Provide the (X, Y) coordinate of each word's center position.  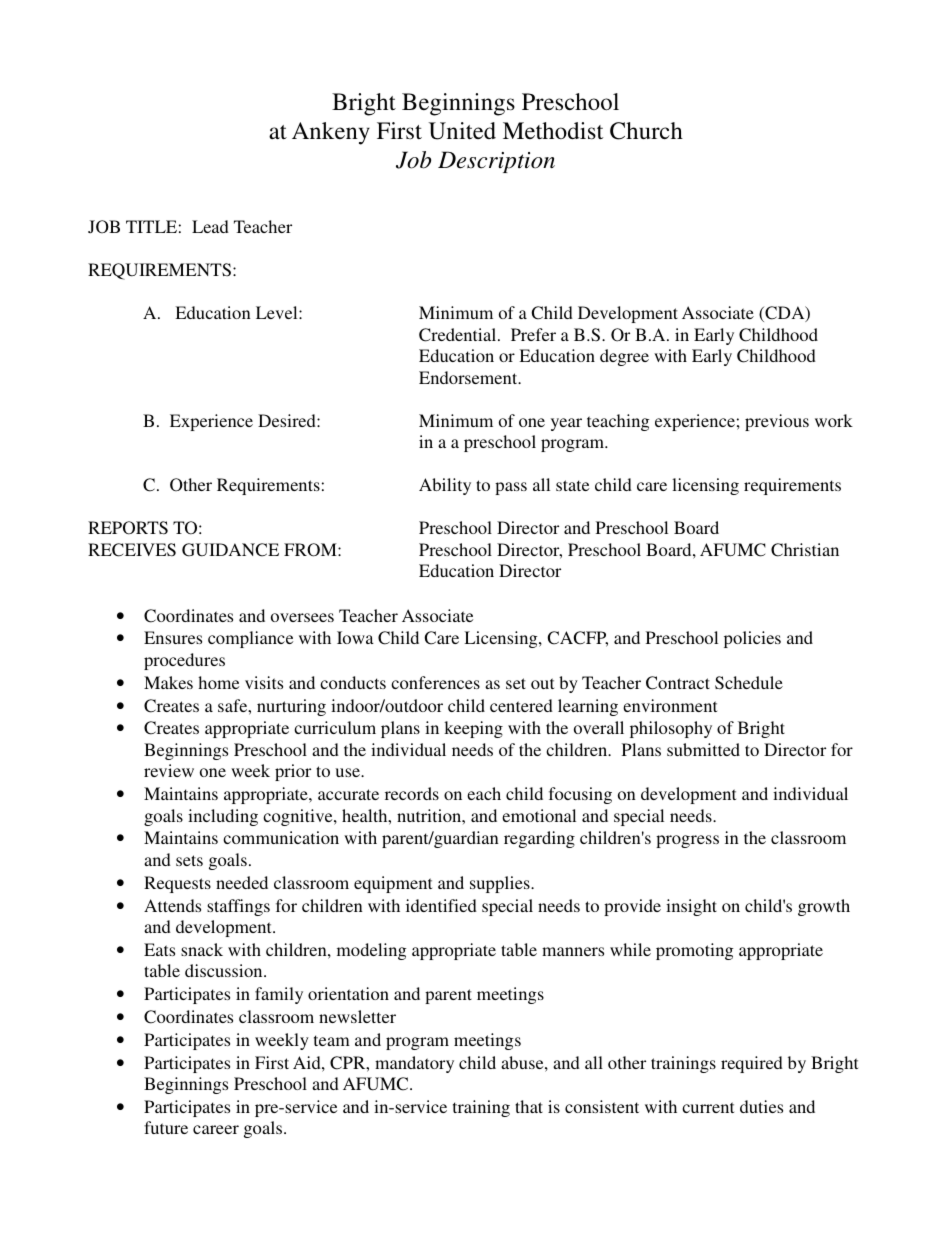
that (529, 1106)
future (166, 1127)
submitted (703, 749)
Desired (288, 420)
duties (761, 1106)
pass (511, 488)
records (412, 793)
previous (777, 422)
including (223, 817)
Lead (210, 226)
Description (496, 162)
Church (646, 131)
